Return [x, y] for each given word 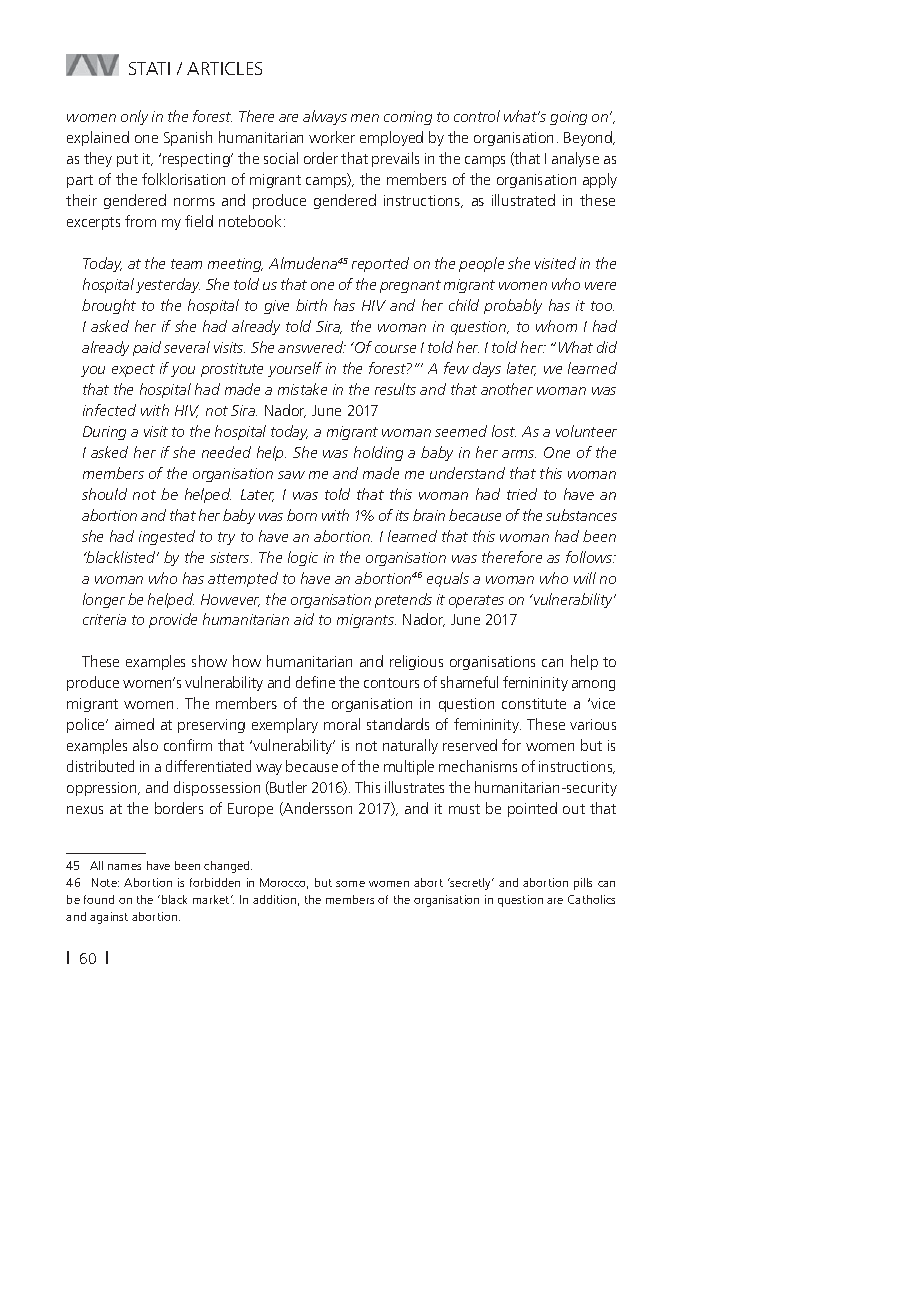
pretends [403, 600]
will [585, 578]
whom [556, 326]
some [350, 884]
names [124, 867]
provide [173, 620]
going [568, 118]
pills [583, 884]
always [325, 117]
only [134, 117]
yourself [295, 369]
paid [147, 348]
